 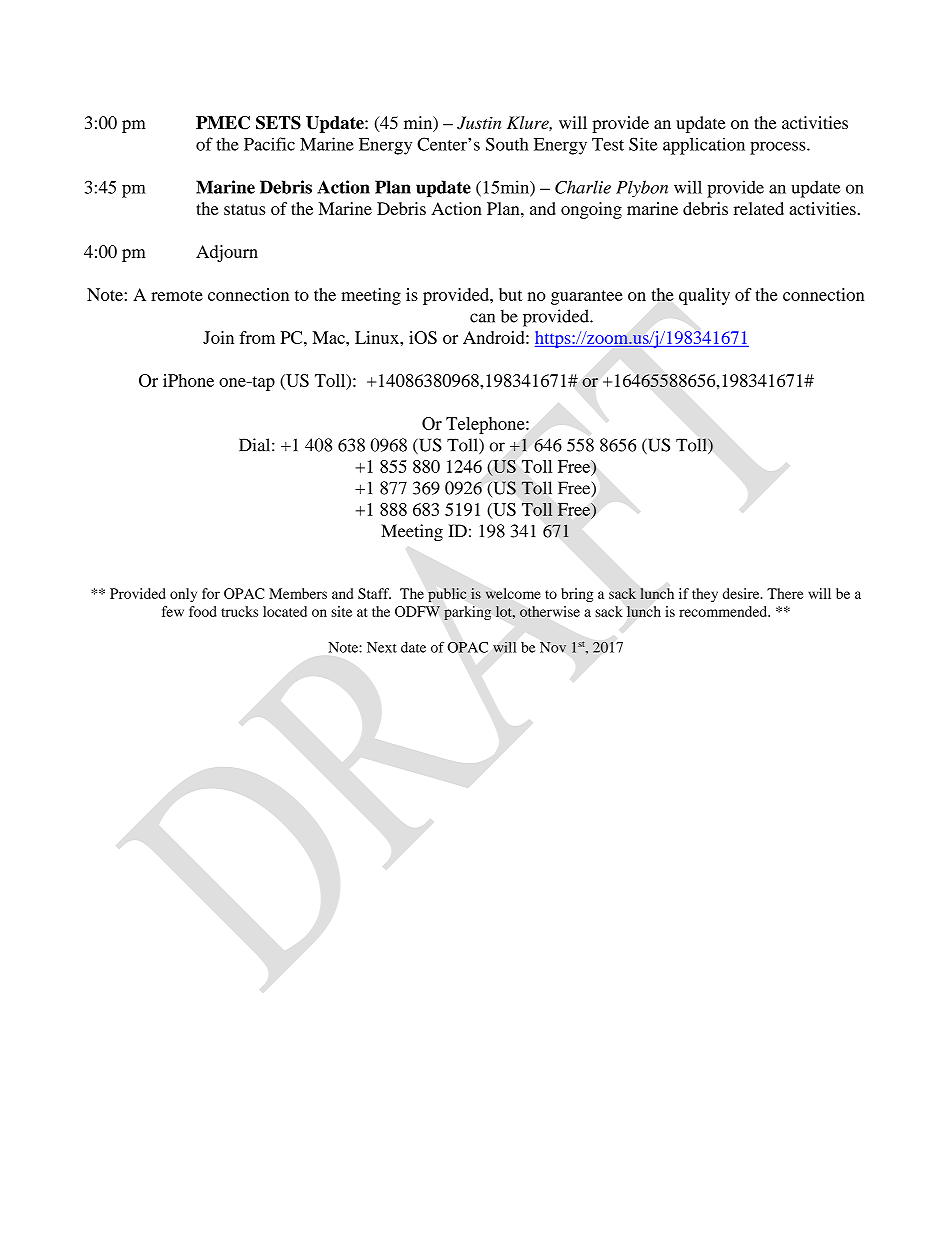 What do you see at coordinates (704, 296) in the screenshot?
I see `quality` at bounding box center [704, 296].
